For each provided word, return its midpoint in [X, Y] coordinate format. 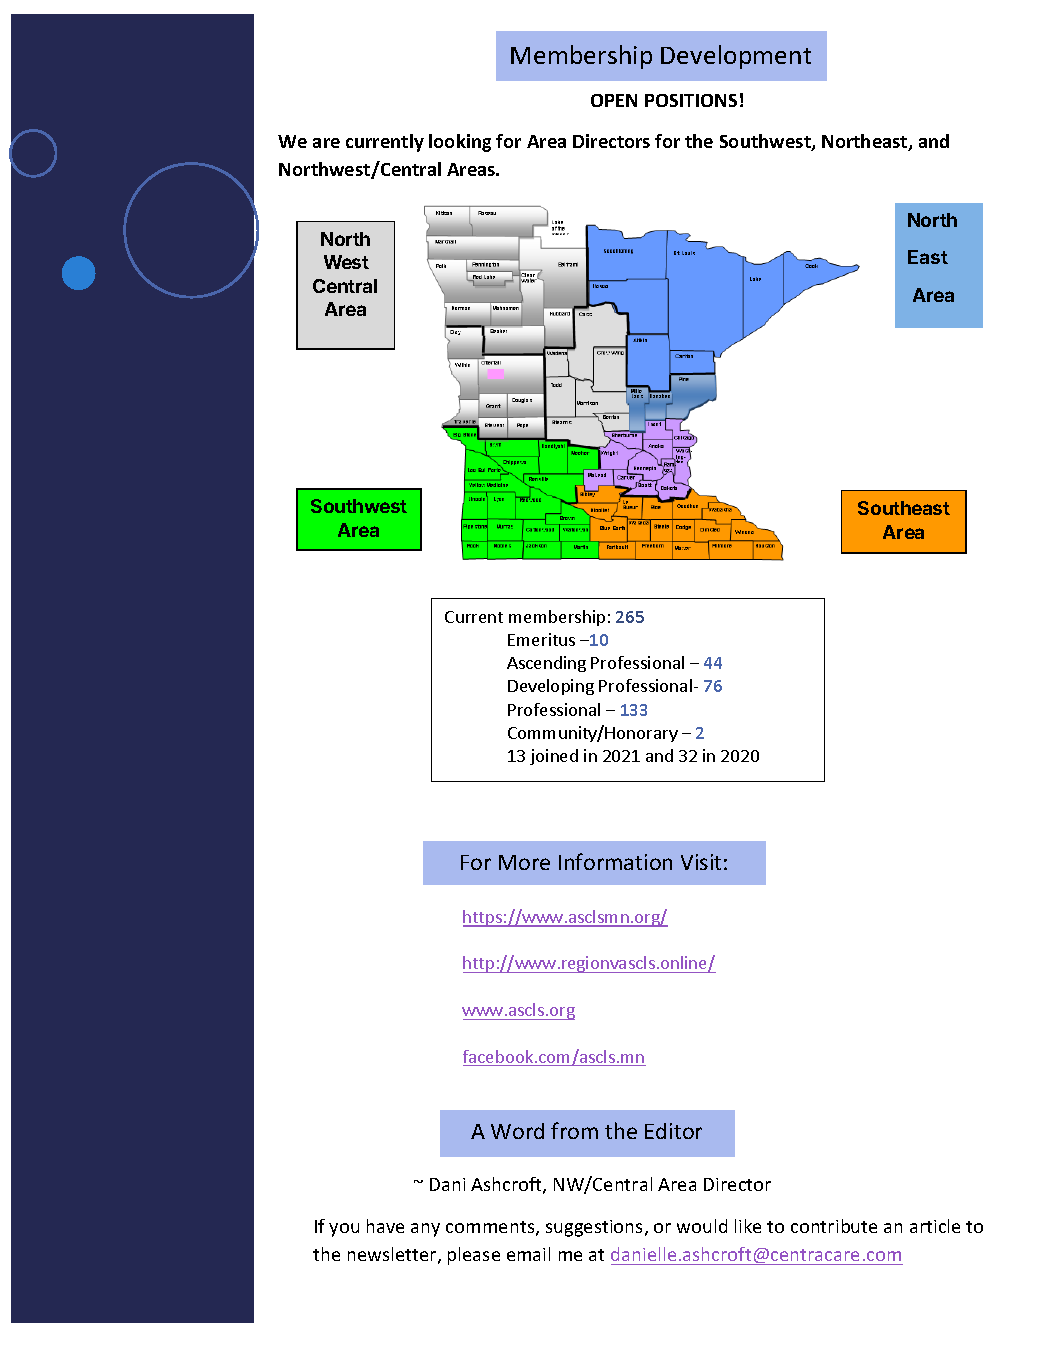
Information [615, 861]
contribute [834, 1226]
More [524, 862]
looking [460, 143]
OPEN [614, 100]
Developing [551, 687]
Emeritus [541, 639]
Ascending [546, 664]
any [425, 1230]
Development [736, 57]
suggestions [596, 1228]
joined [554, 757]
